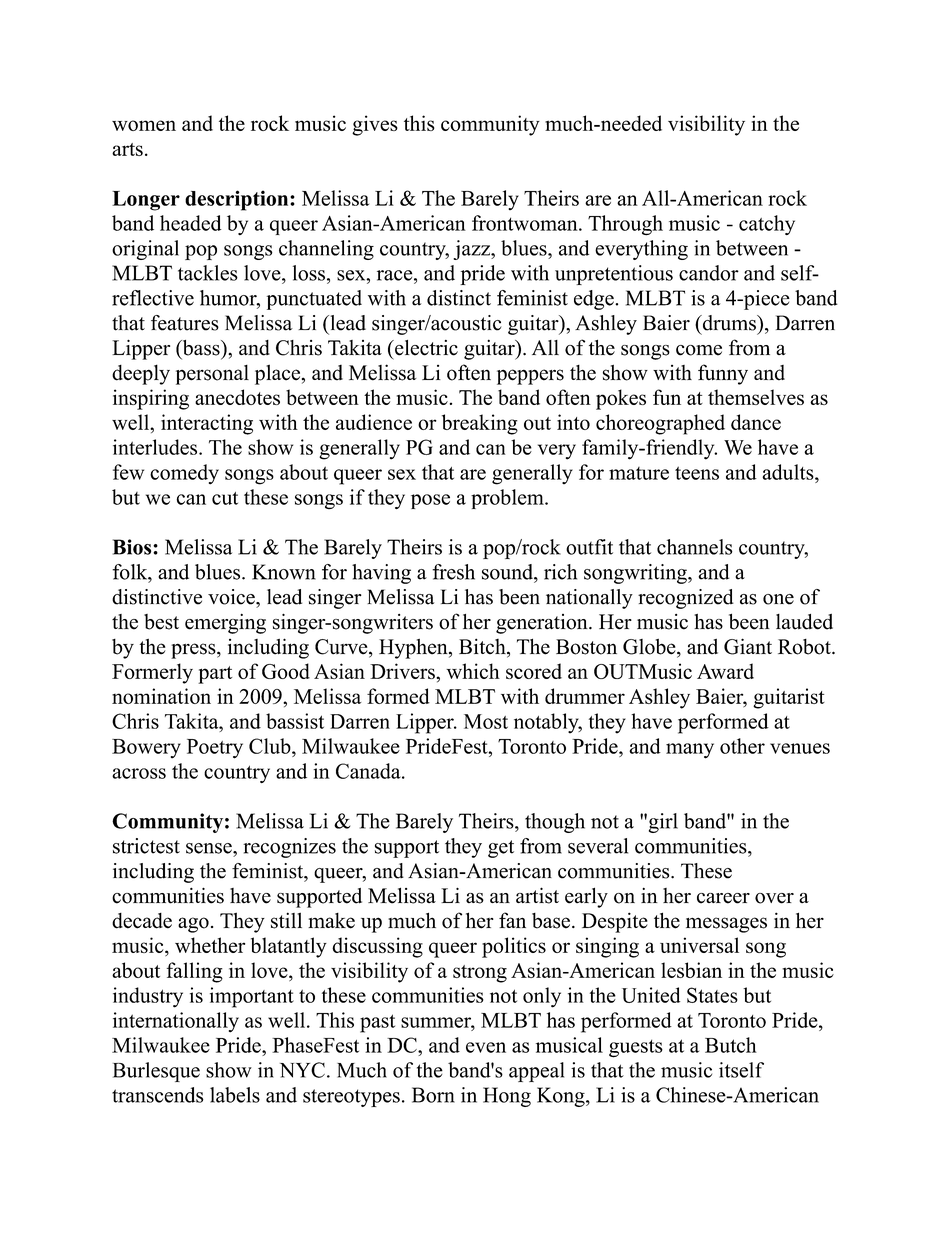  I want to click on even, so click(486, 1047).
